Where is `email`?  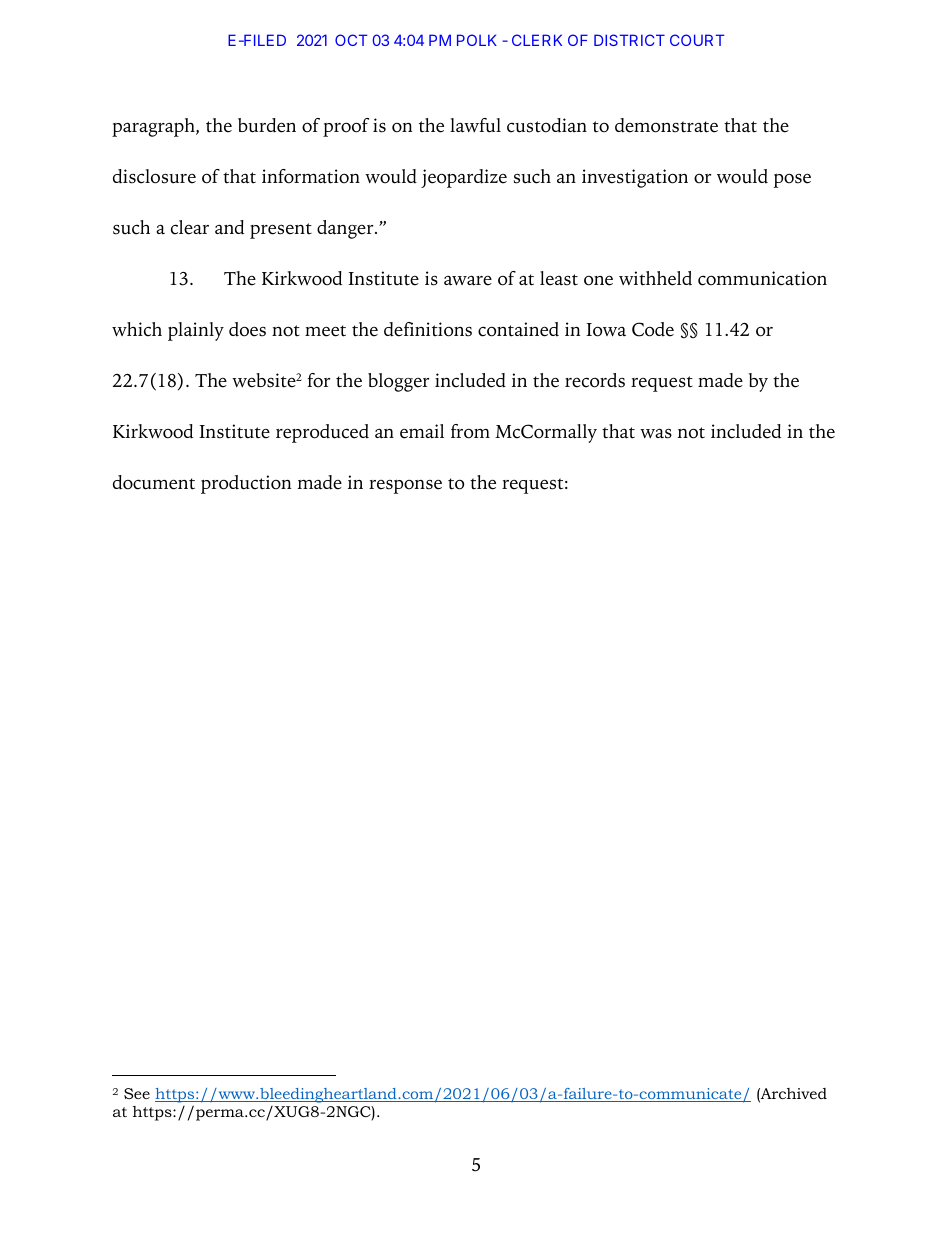
email is located at coordinates (422, 431).
